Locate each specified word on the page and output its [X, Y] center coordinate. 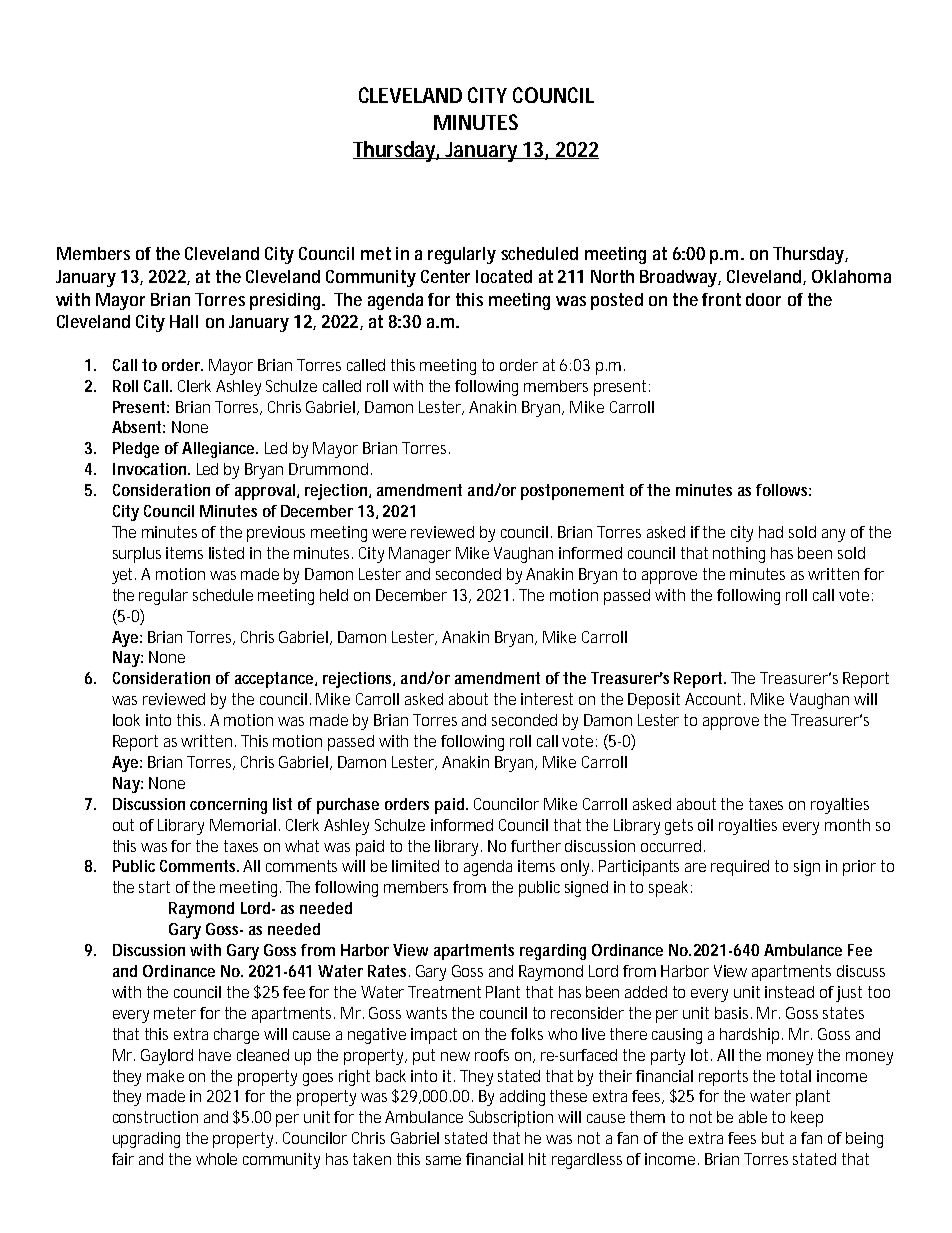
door [763, 299]
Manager [420, 555]
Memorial [243, 825]
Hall [184, 321]
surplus [137, 555]
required [740, 868]
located [504, 276]
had [771, 532]
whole [216, 1159]
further [536, 846]
